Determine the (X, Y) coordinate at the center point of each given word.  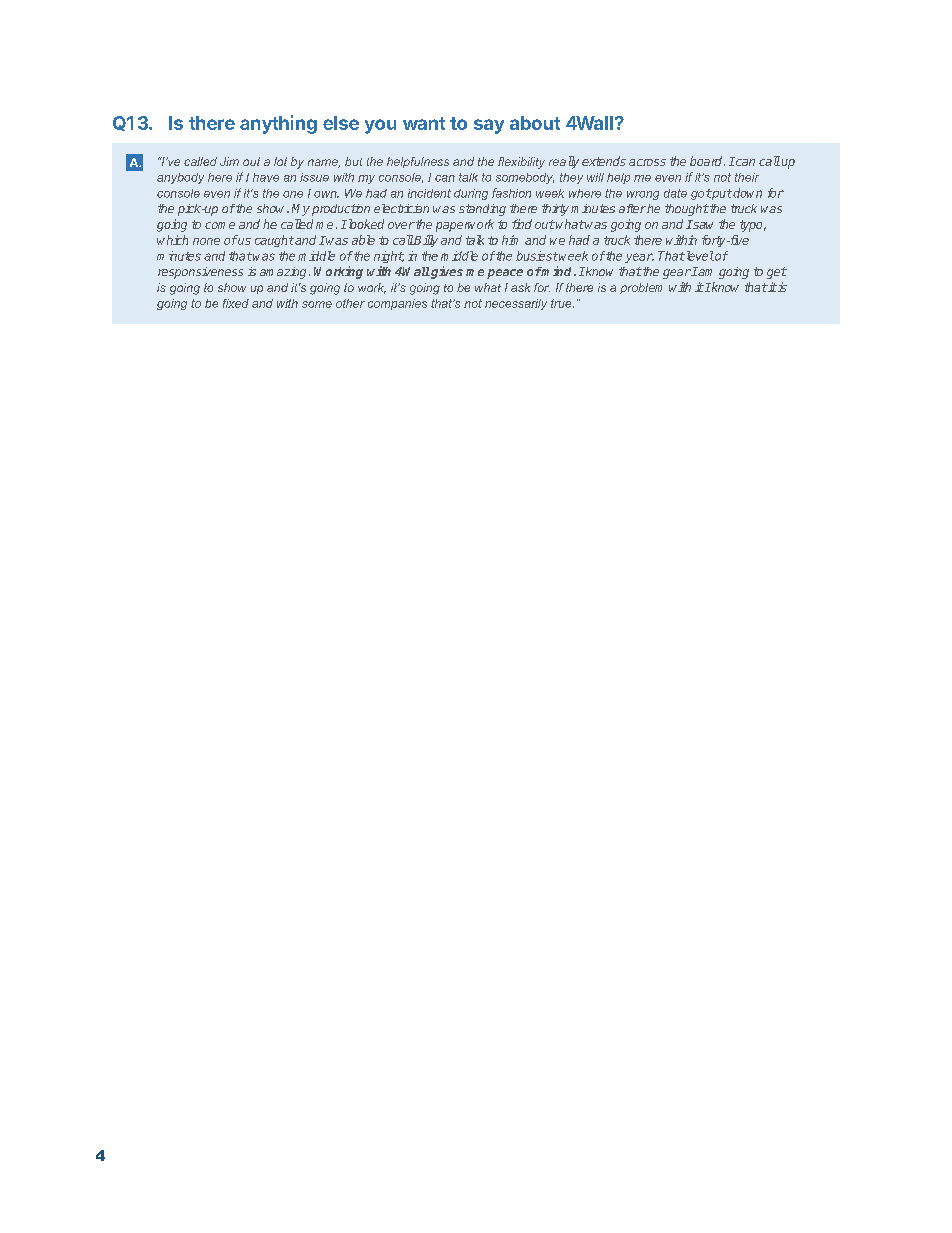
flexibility (521, 163)
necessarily (516, 304)
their (747, 177)
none (206, 241)
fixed (236, 303)
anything (278, 124)
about (535, 123)
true (562, 303)
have (266, 177)
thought (687, 210)
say (489, 126)
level (698, 256)
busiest (537, 256)
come (220, 225)
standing (482, 210)
